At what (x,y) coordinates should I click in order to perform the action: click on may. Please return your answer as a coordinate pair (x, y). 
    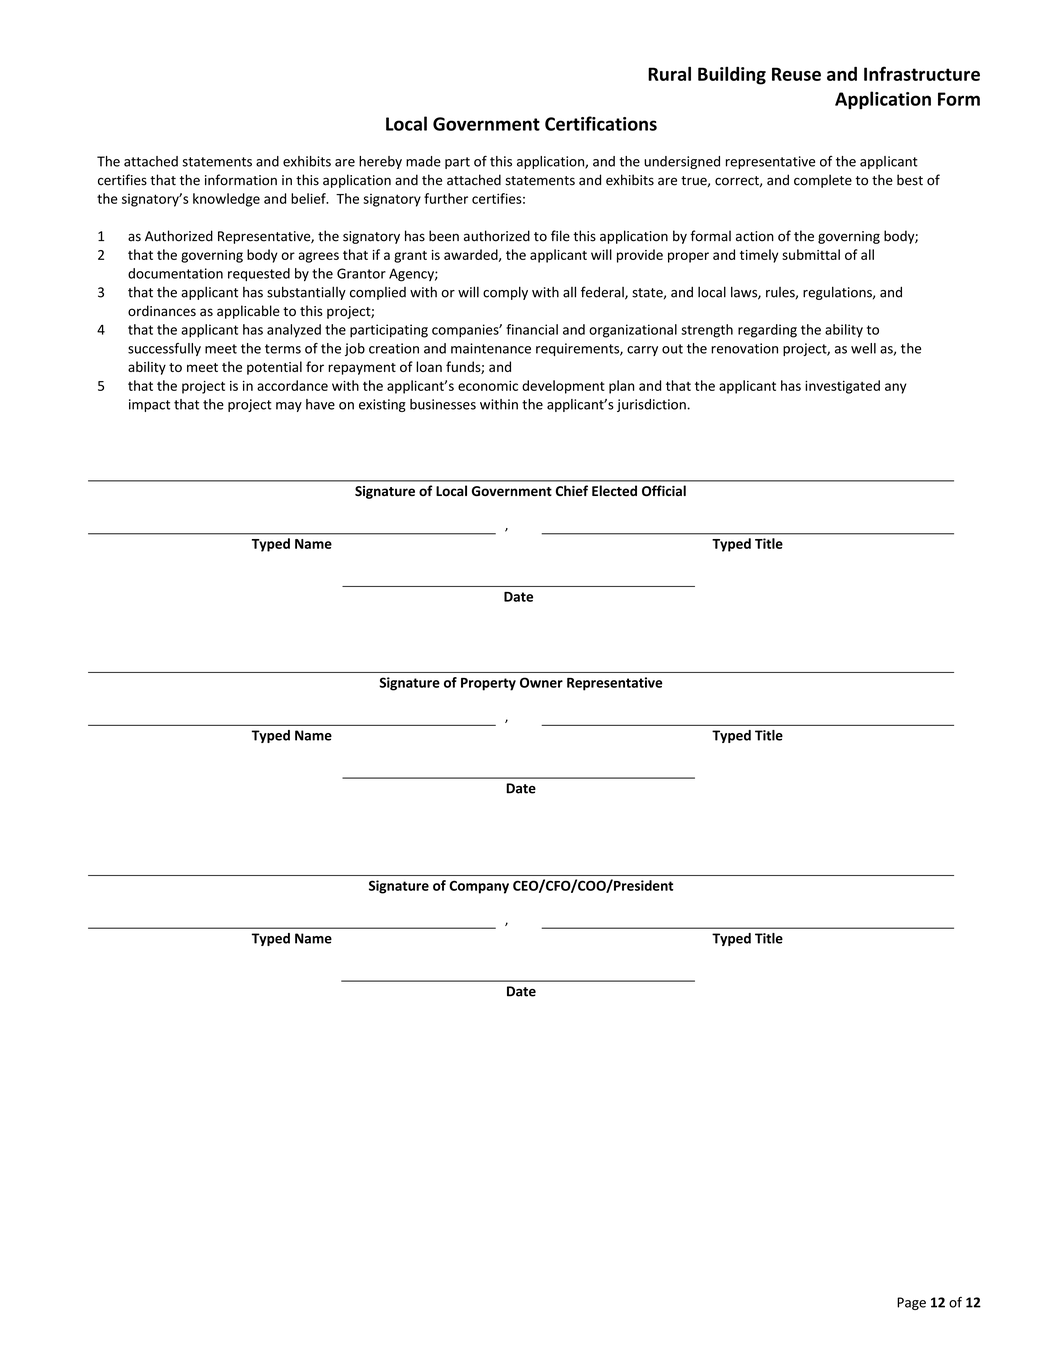
    Looking at the image, I should click on (289, 407).
